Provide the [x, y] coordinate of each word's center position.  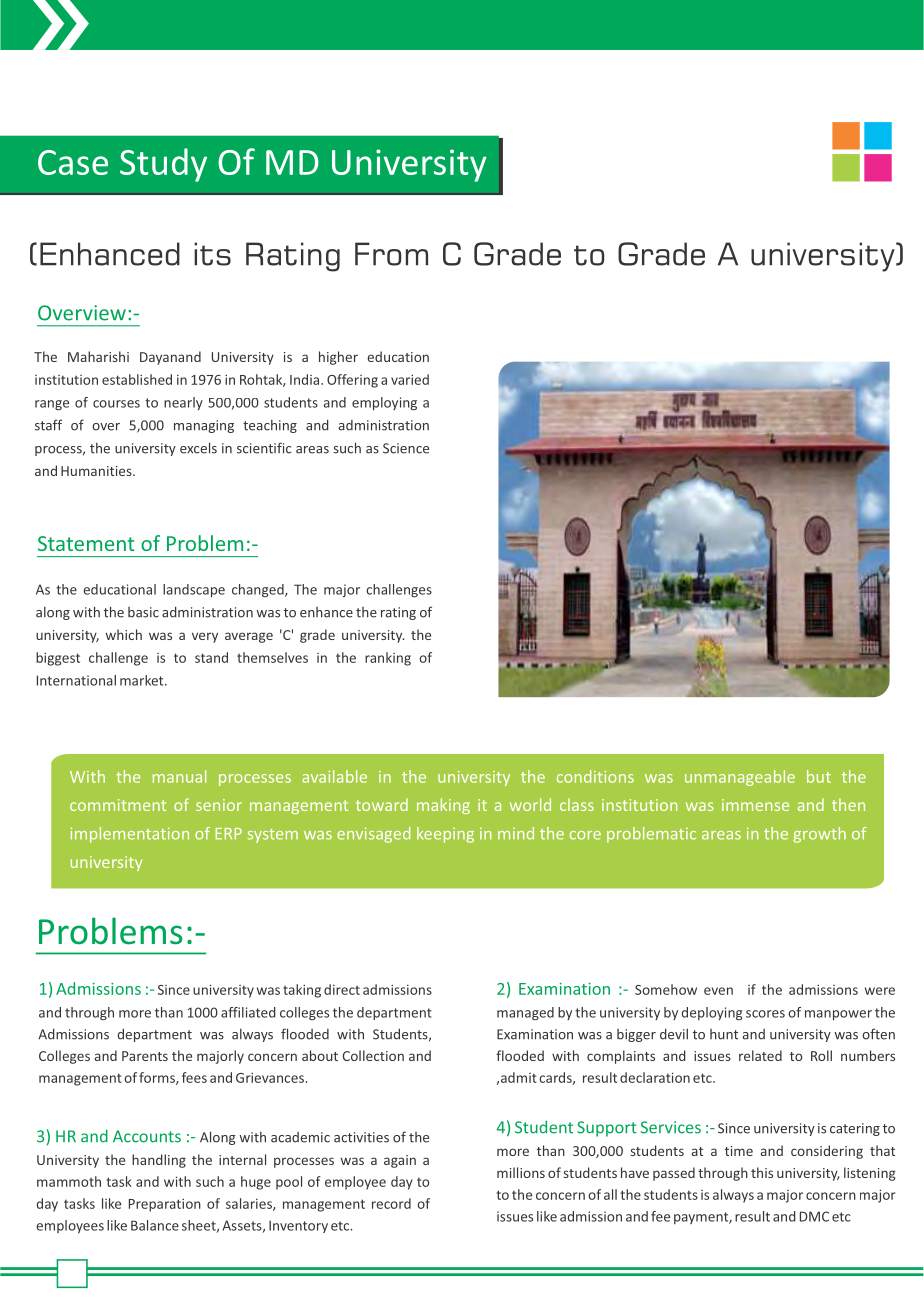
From [391, 254]
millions [521, 1172]
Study [163, 165]
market [143, 680]
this [762, 1172]
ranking [388, 659]
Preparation [165, 1205]
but [819, 776]
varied [410, 379]
